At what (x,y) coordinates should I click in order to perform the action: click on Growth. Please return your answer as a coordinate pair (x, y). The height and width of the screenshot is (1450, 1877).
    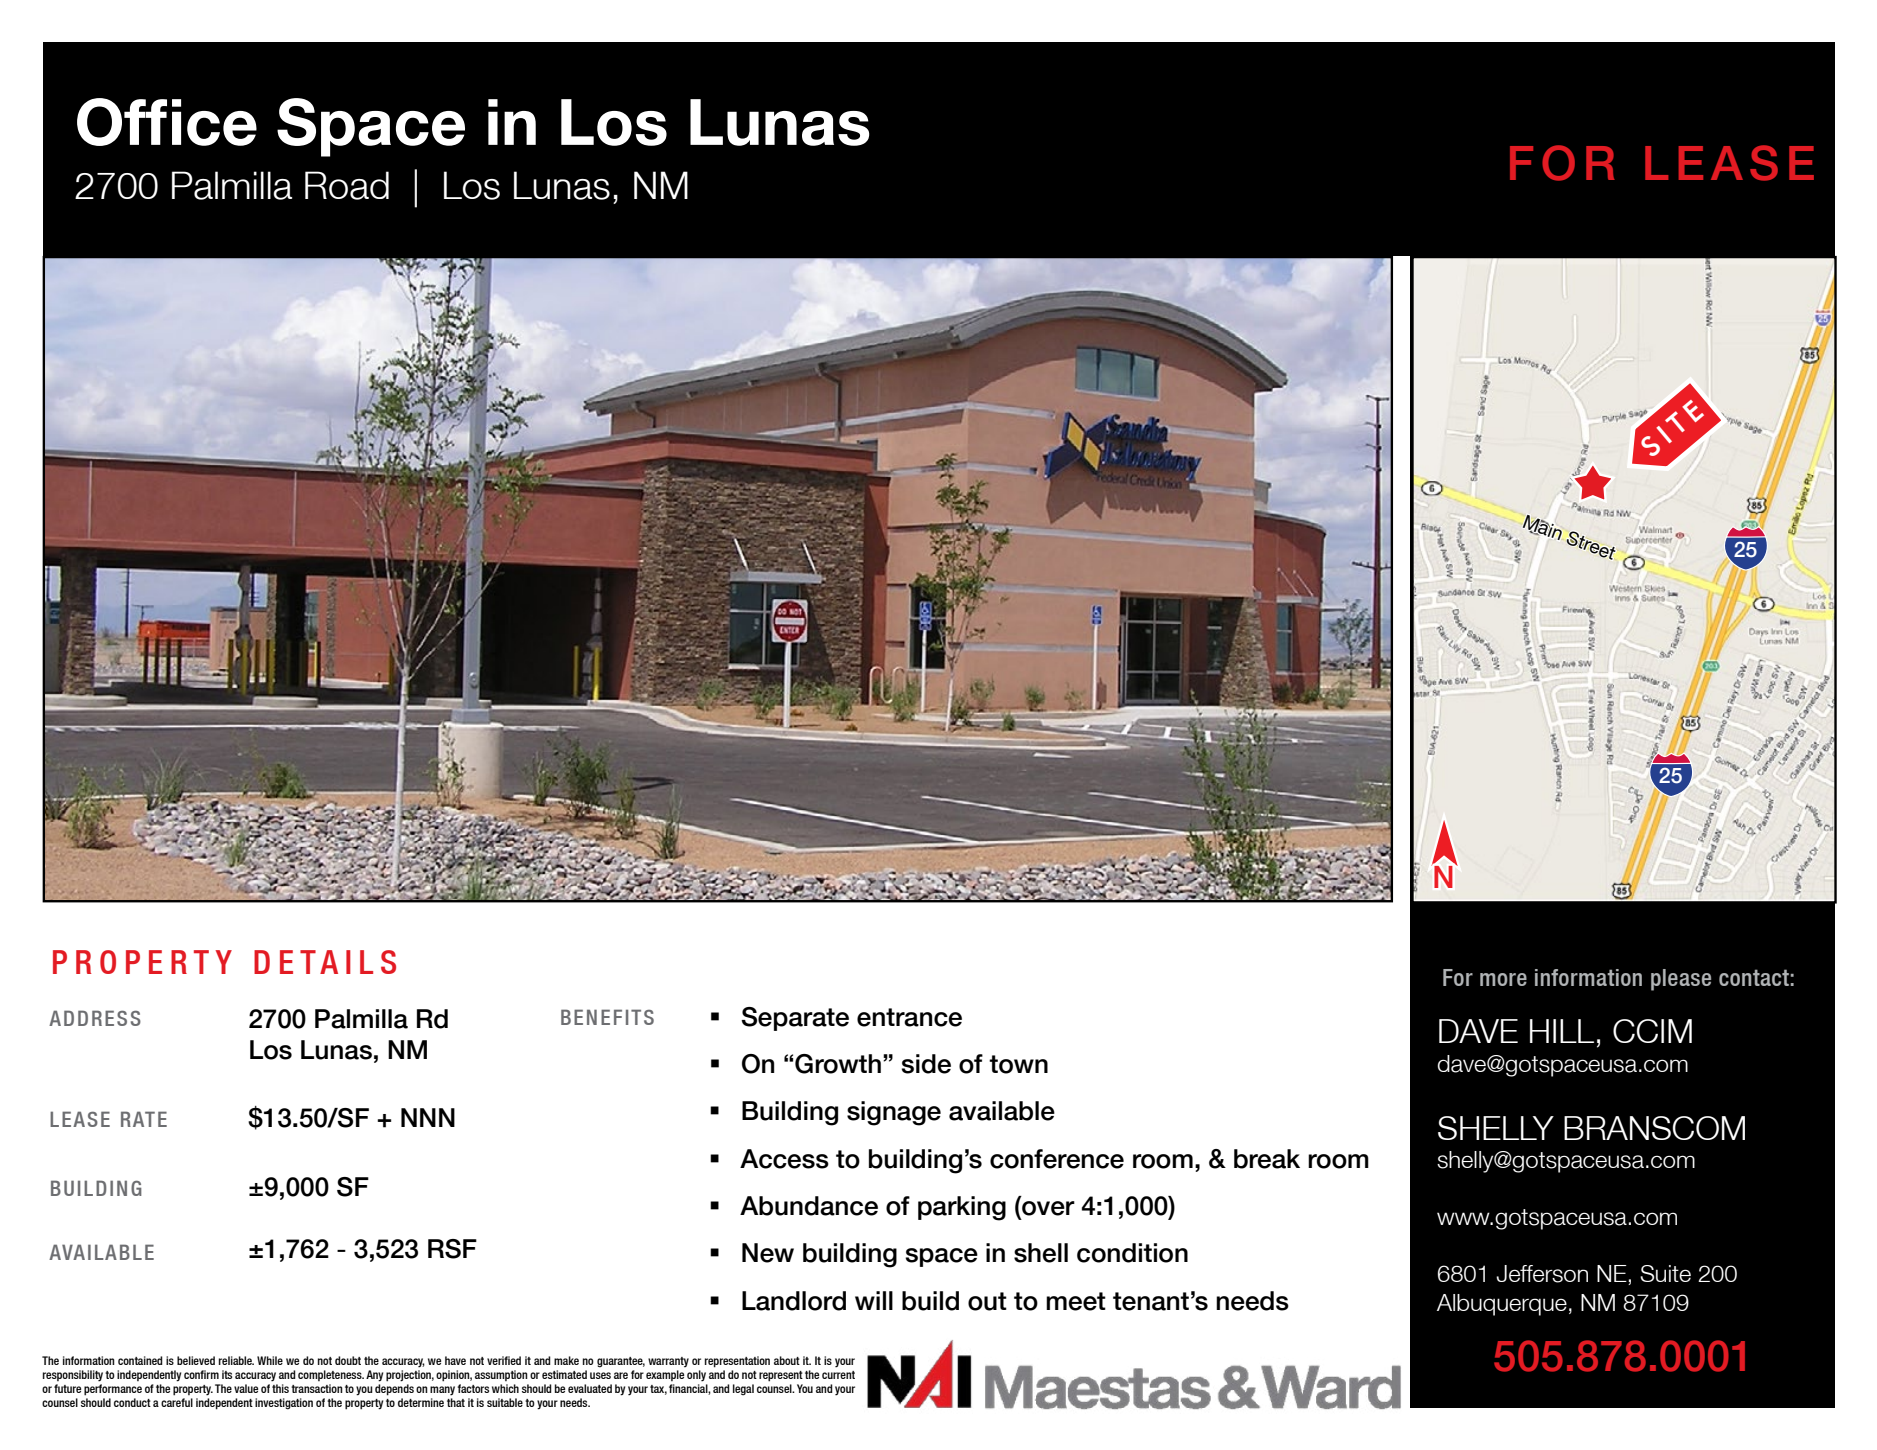
    Looking at the image, I should click on (838, 1064).
